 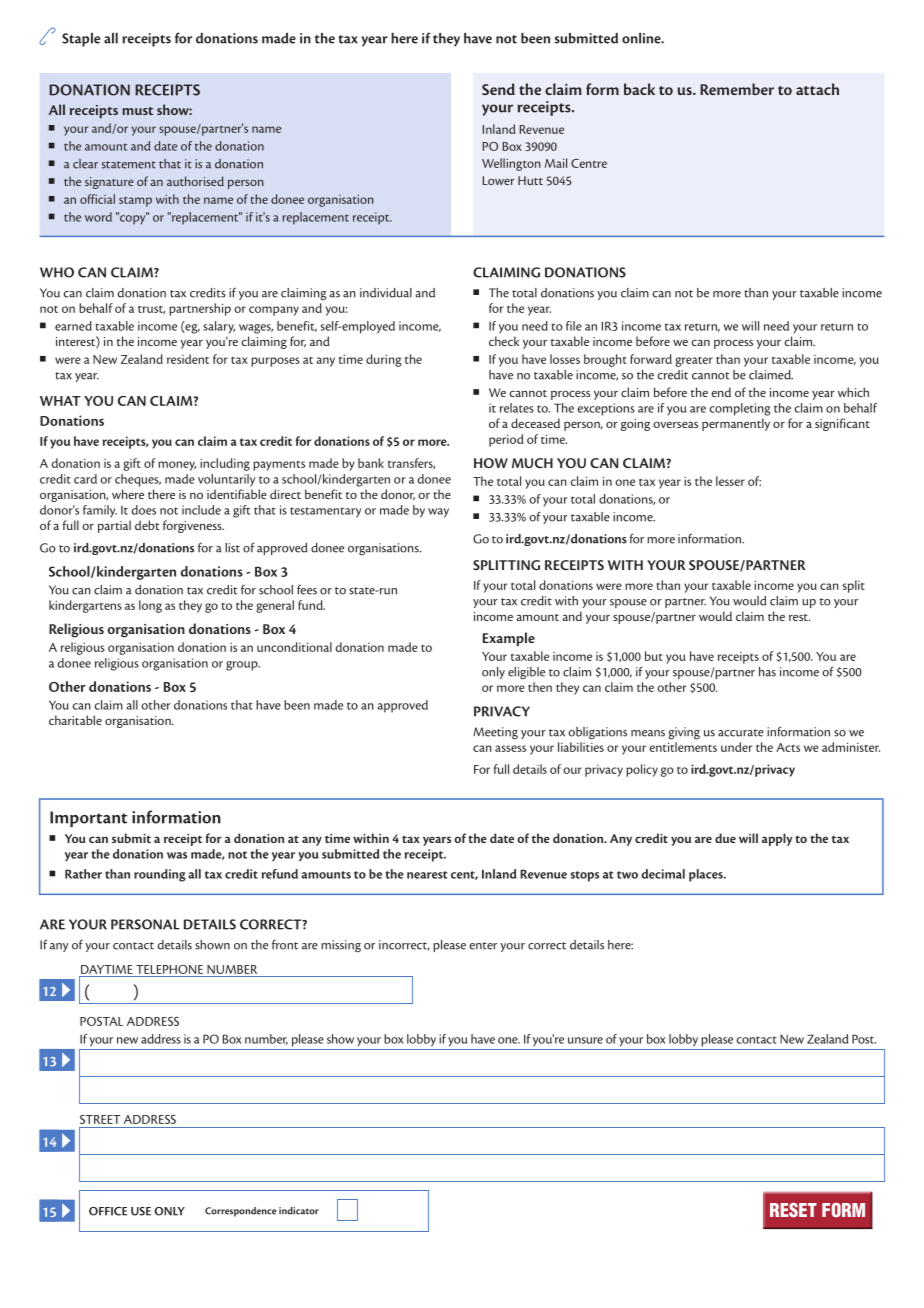 I want to click on rounding, so click(x=160, y=875).
